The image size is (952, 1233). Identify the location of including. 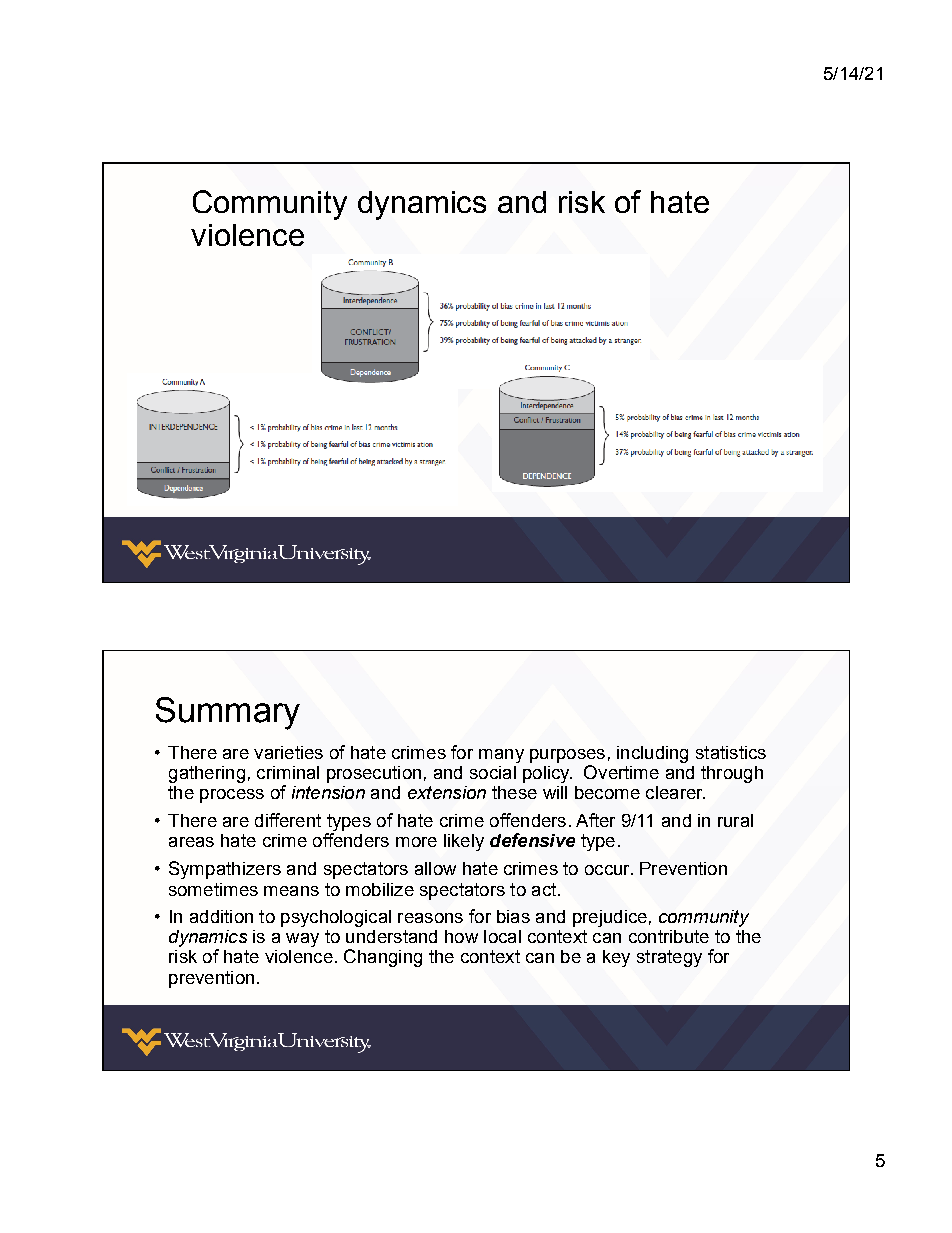
(652, 754).
